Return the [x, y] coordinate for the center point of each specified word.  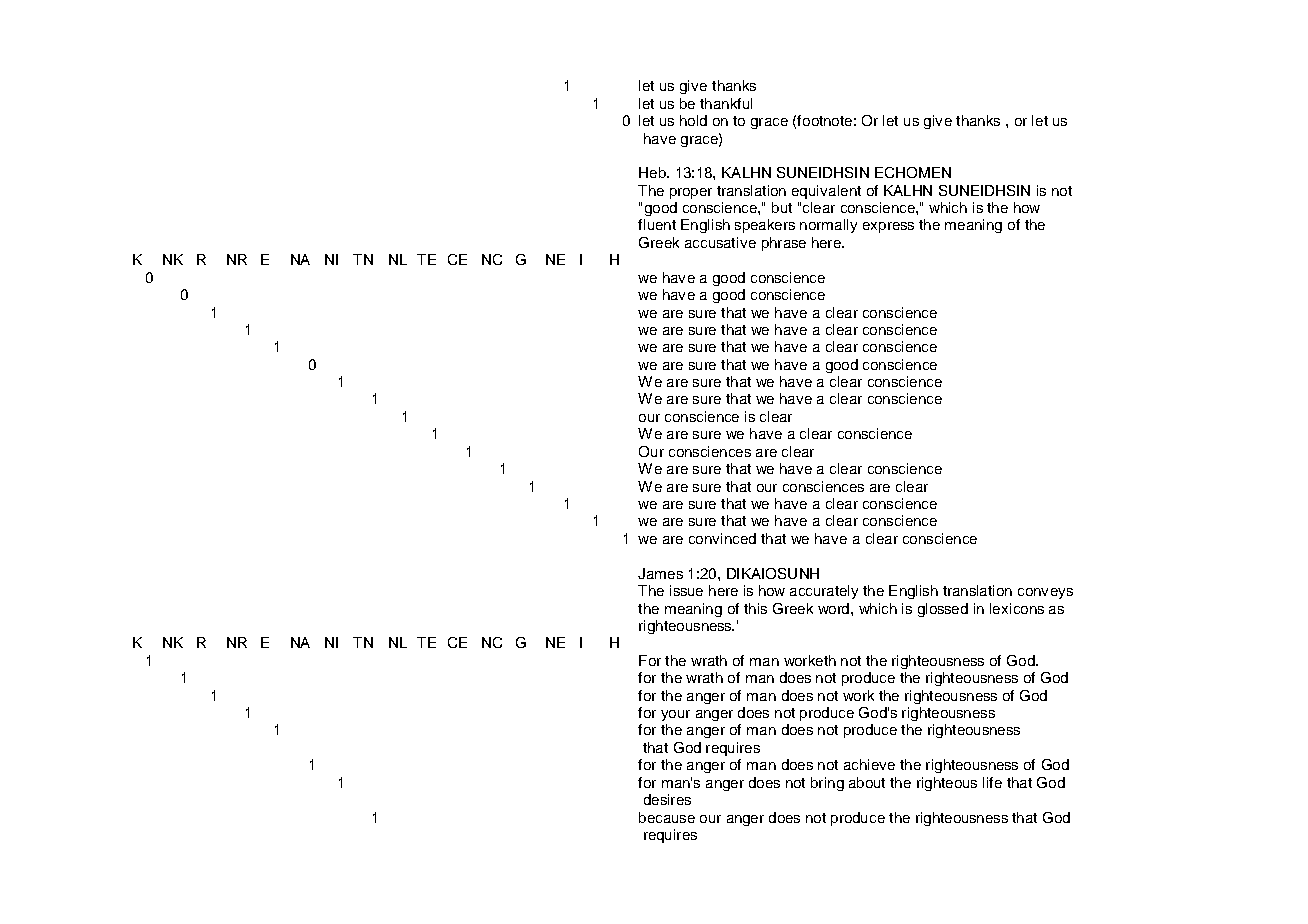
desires [667, 799]
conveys [1045, 593]
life [992, 782]
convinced [722, 538]
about [867, 782]
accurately [824, 592]
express [888, 227]
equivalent [826, 192]
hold [693, 120]
